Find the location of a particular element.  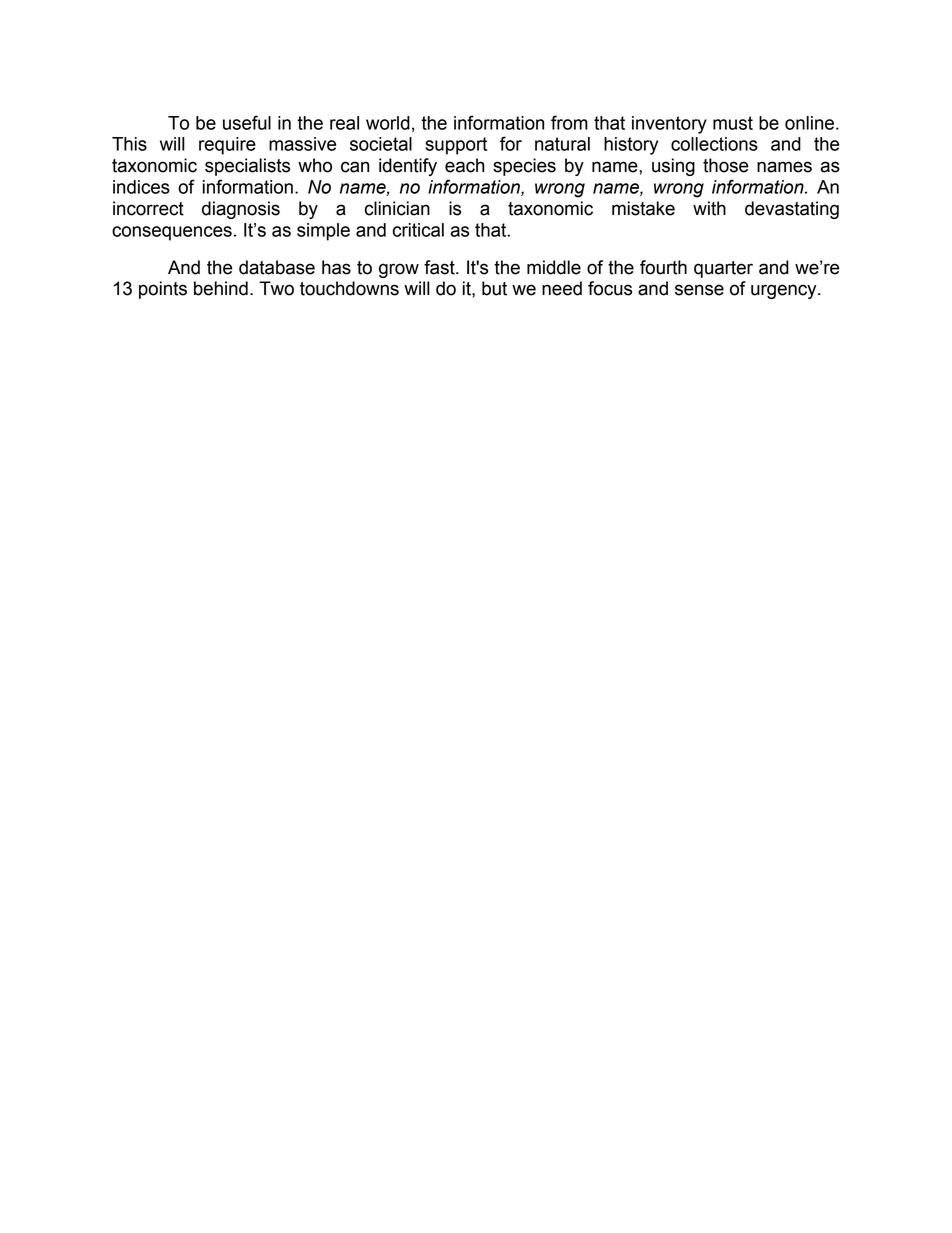

useful is located at coordinates (247, 122).
